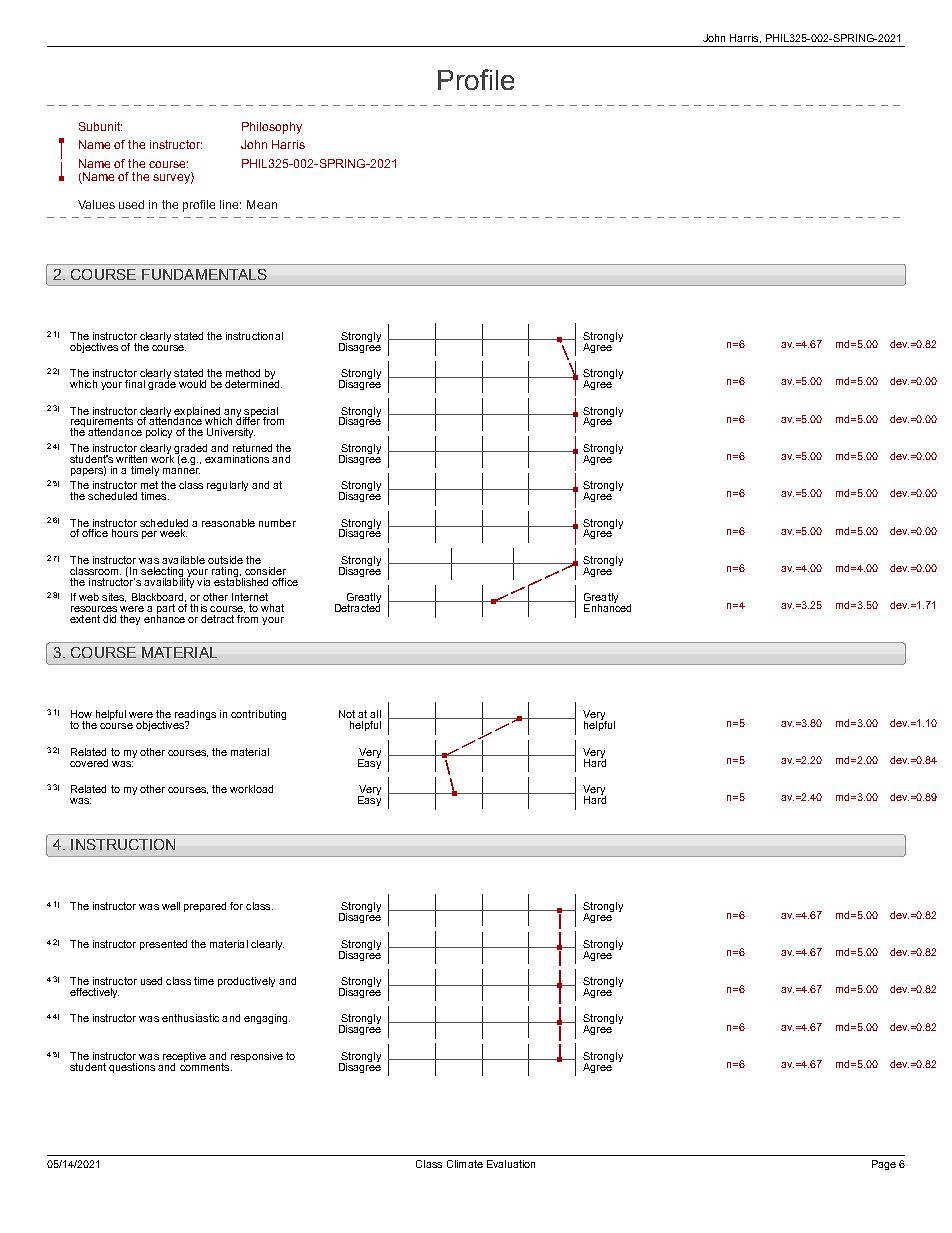 The image size is (952, 1233). I want to click on comments, so click(206, 1065).
